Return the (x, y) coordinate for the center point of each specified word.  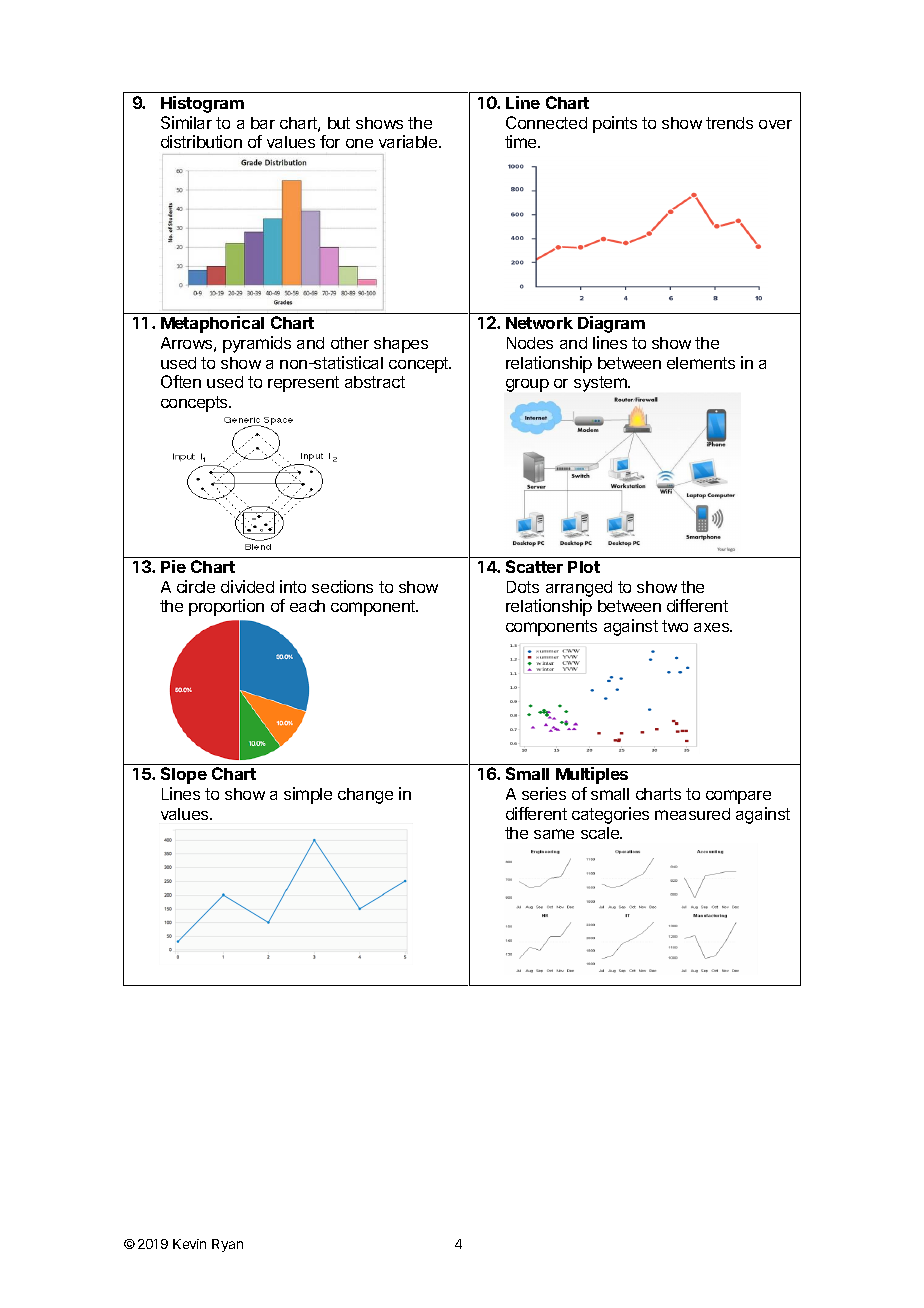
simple (308, 795)
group (527, 385)
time (522, 141)
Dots (523, 587)
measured (692, 814)
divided (247, 586)
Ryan (227, 1245)
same (554, 834)
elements (701, 363)
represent (303, 384)
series (544, 793)
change (365, 796)
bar (263, 123)
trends (729, 123)
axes (713, 627)
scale (601, 833)
